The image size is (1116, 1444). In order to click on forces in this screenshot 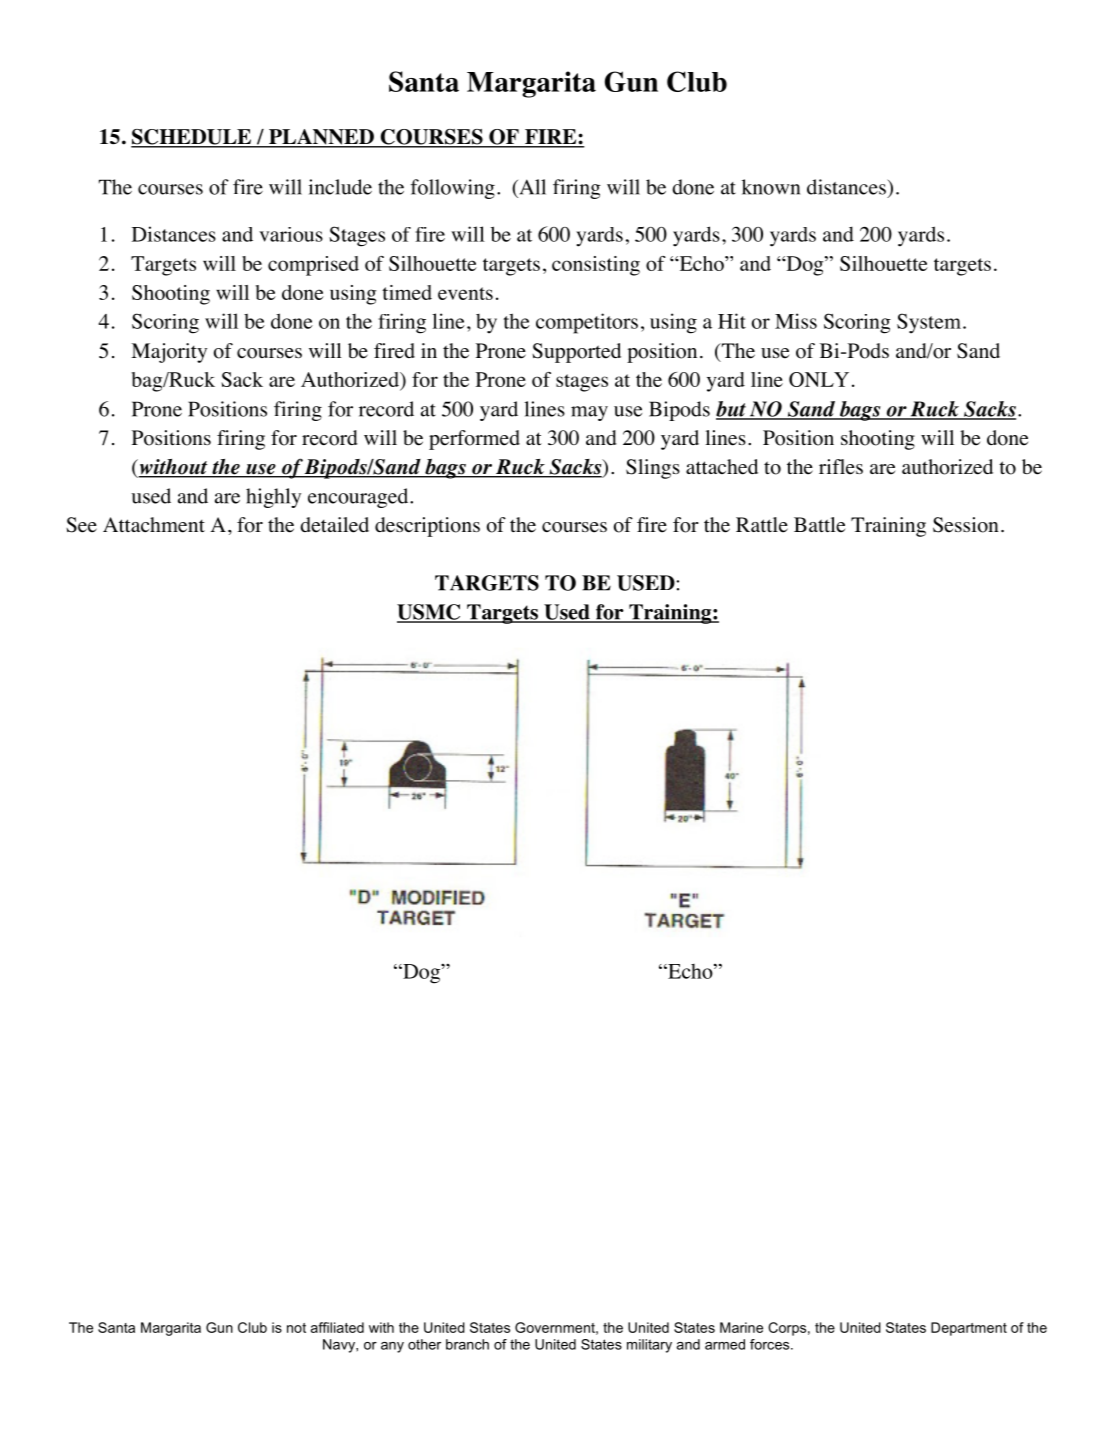, I will do `click(771, 1344)`.
